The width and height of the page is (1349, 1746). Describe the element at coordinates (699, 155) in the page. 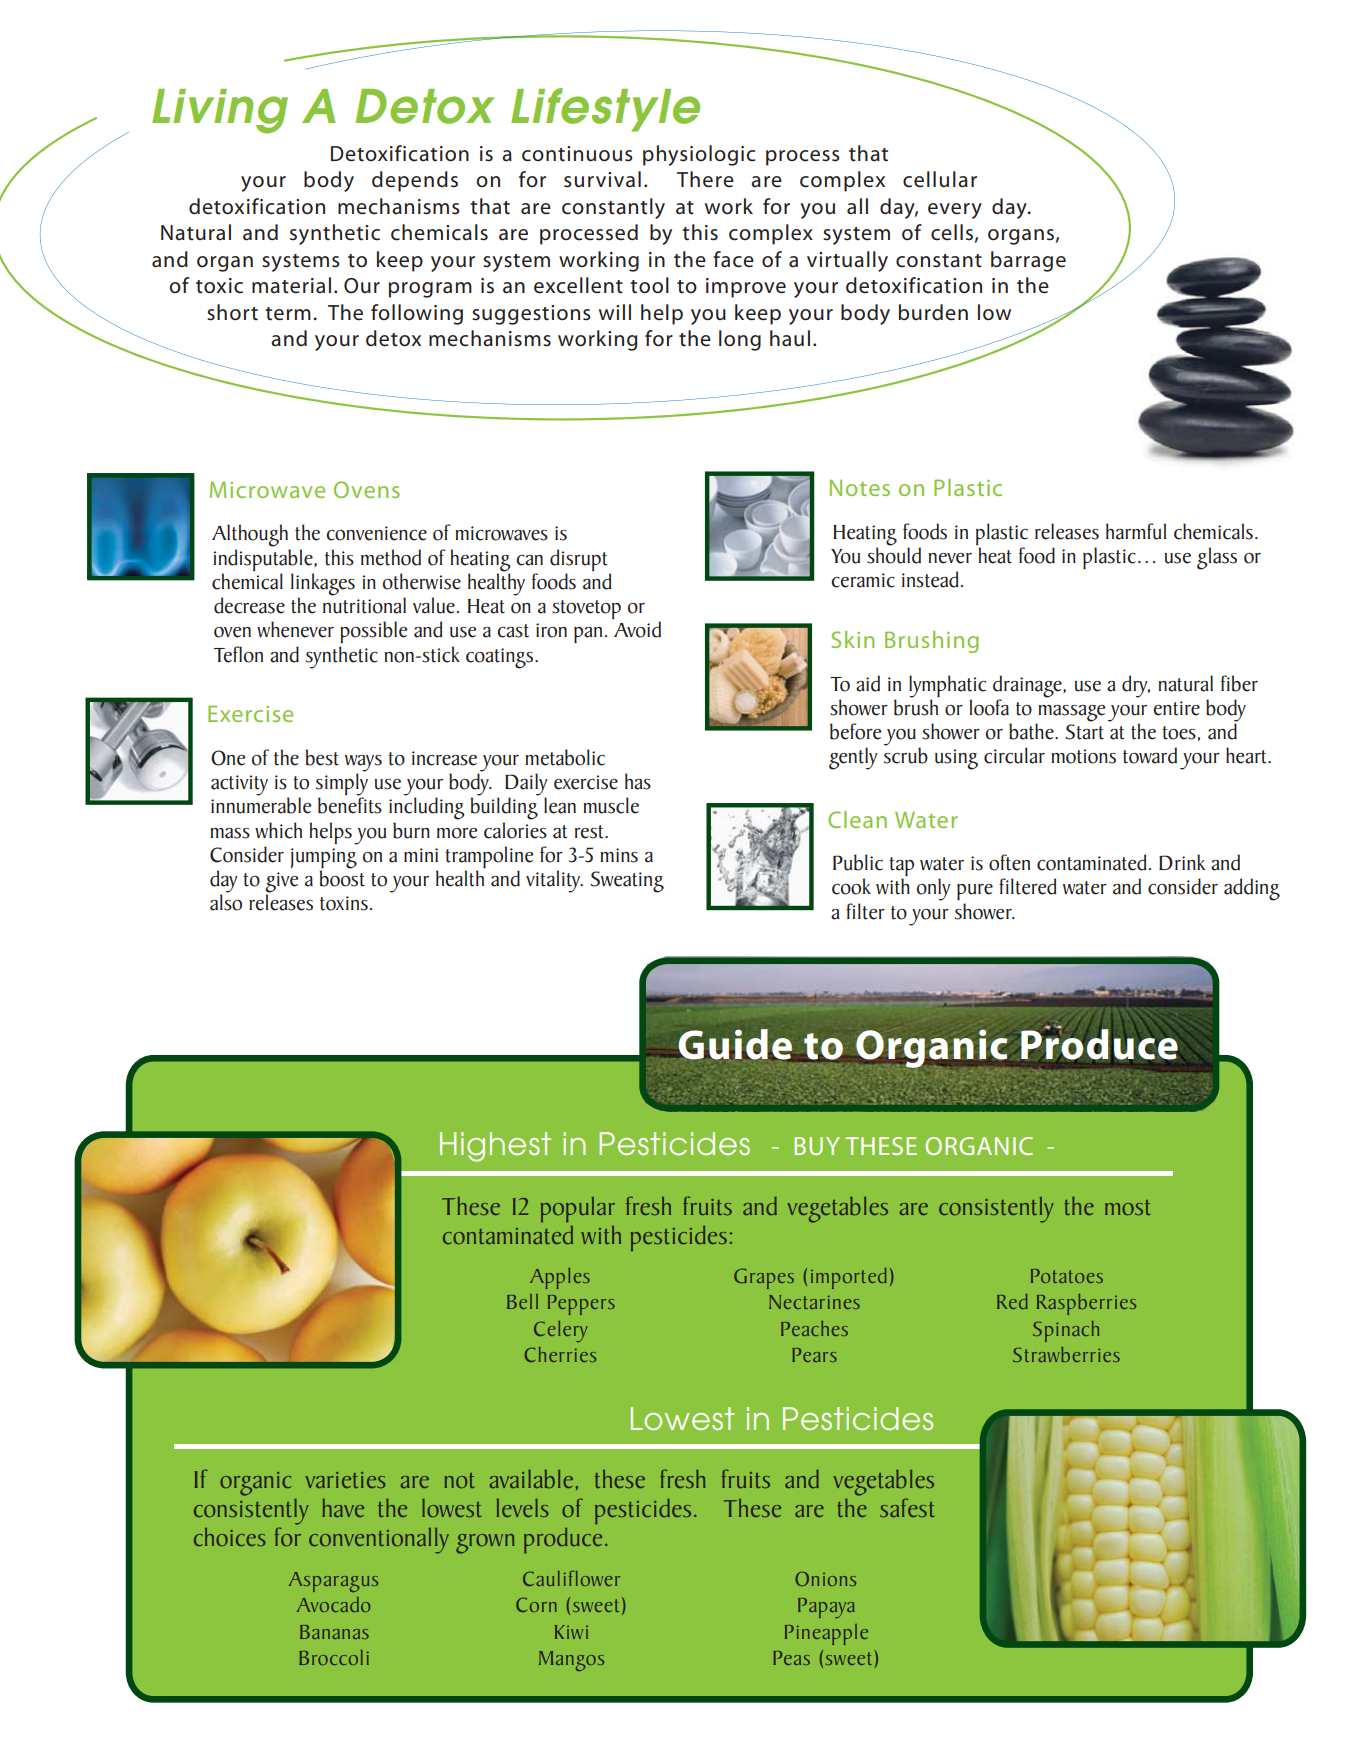

I see `physiologic` at that location.
